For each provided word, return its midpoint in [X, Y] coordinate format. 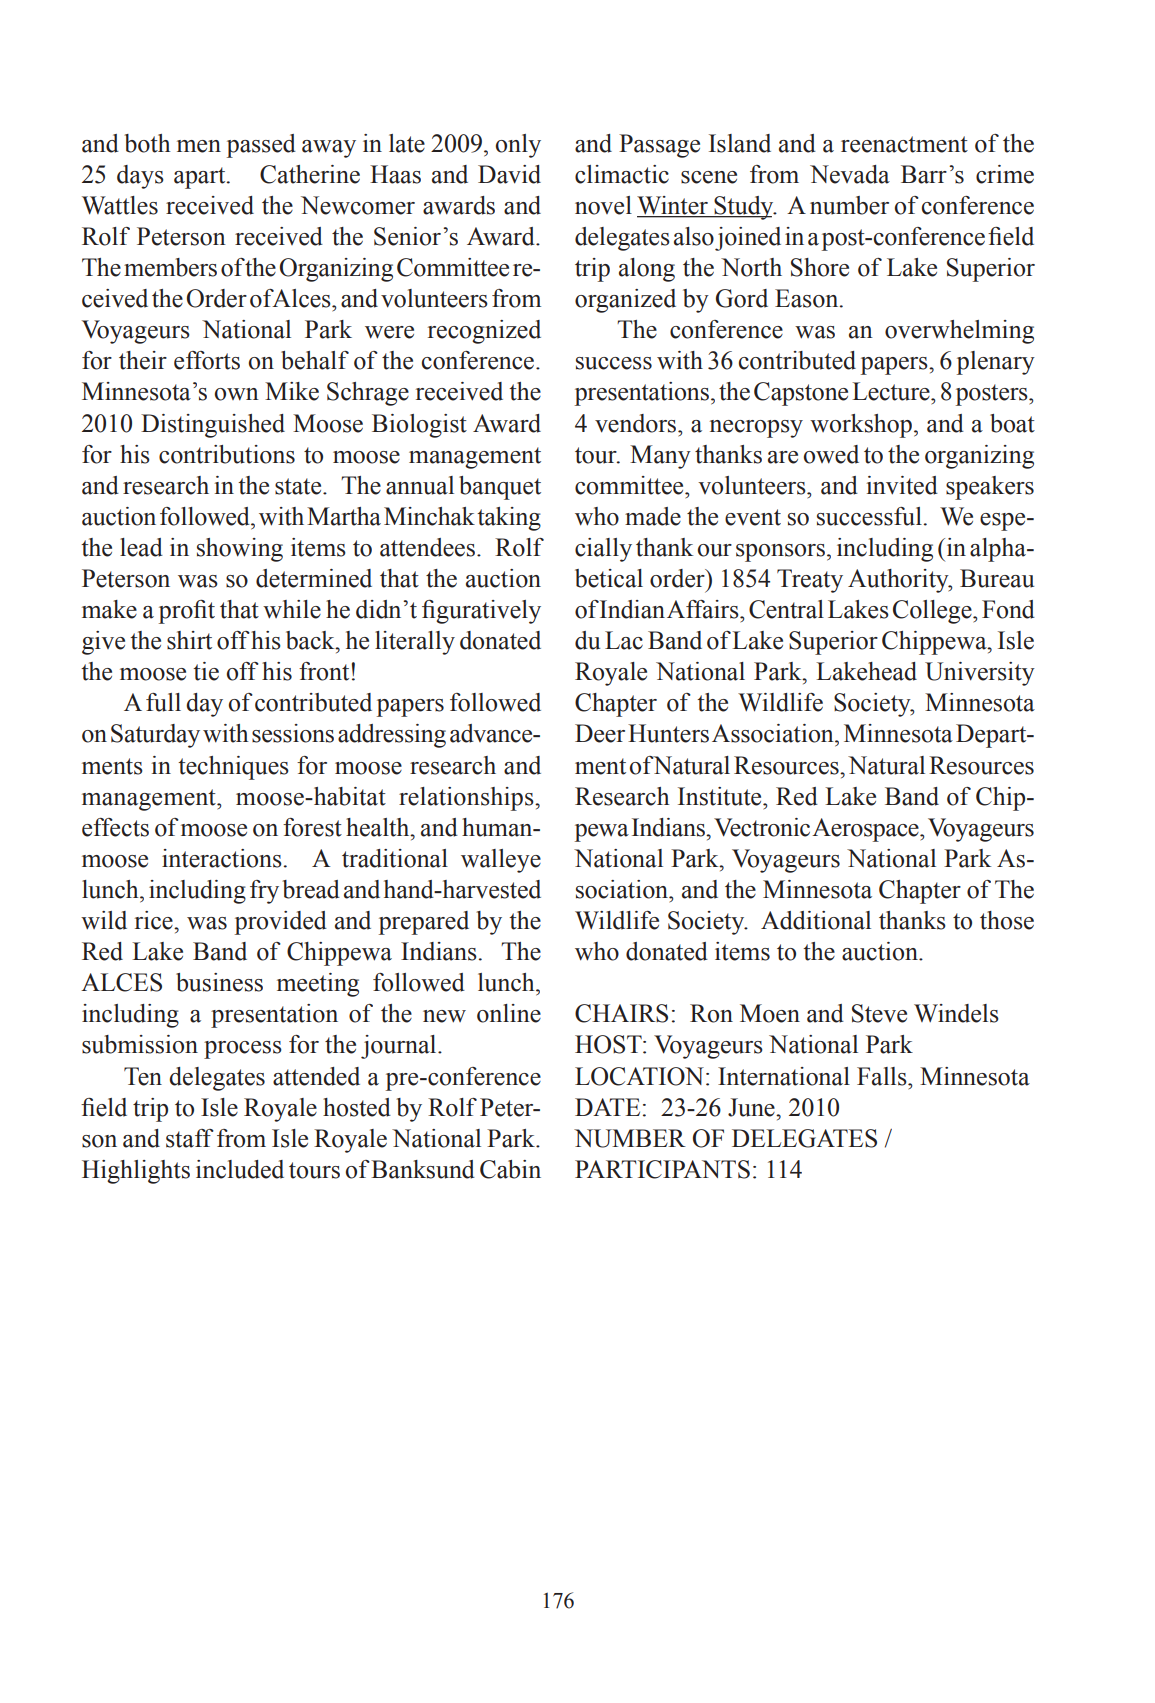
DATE [607, 1107]
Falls [883, 1076]
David [509, 174]
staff [190, 1138]
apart [201, 178]
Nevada [850, 174]
